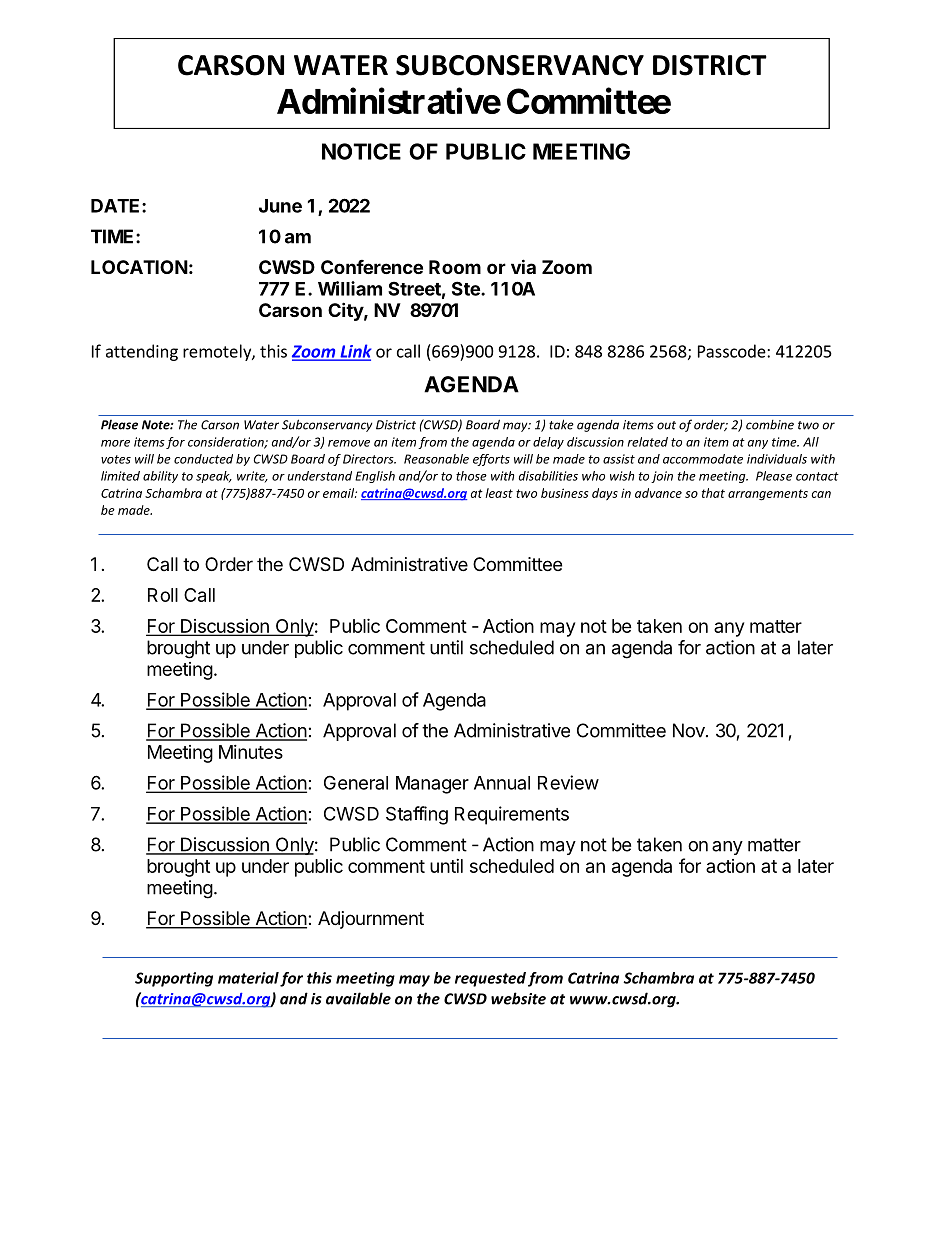 Image resolution: width=952 pixels, height=1233 pixels. I want to click on combine, so click(770, 425).
